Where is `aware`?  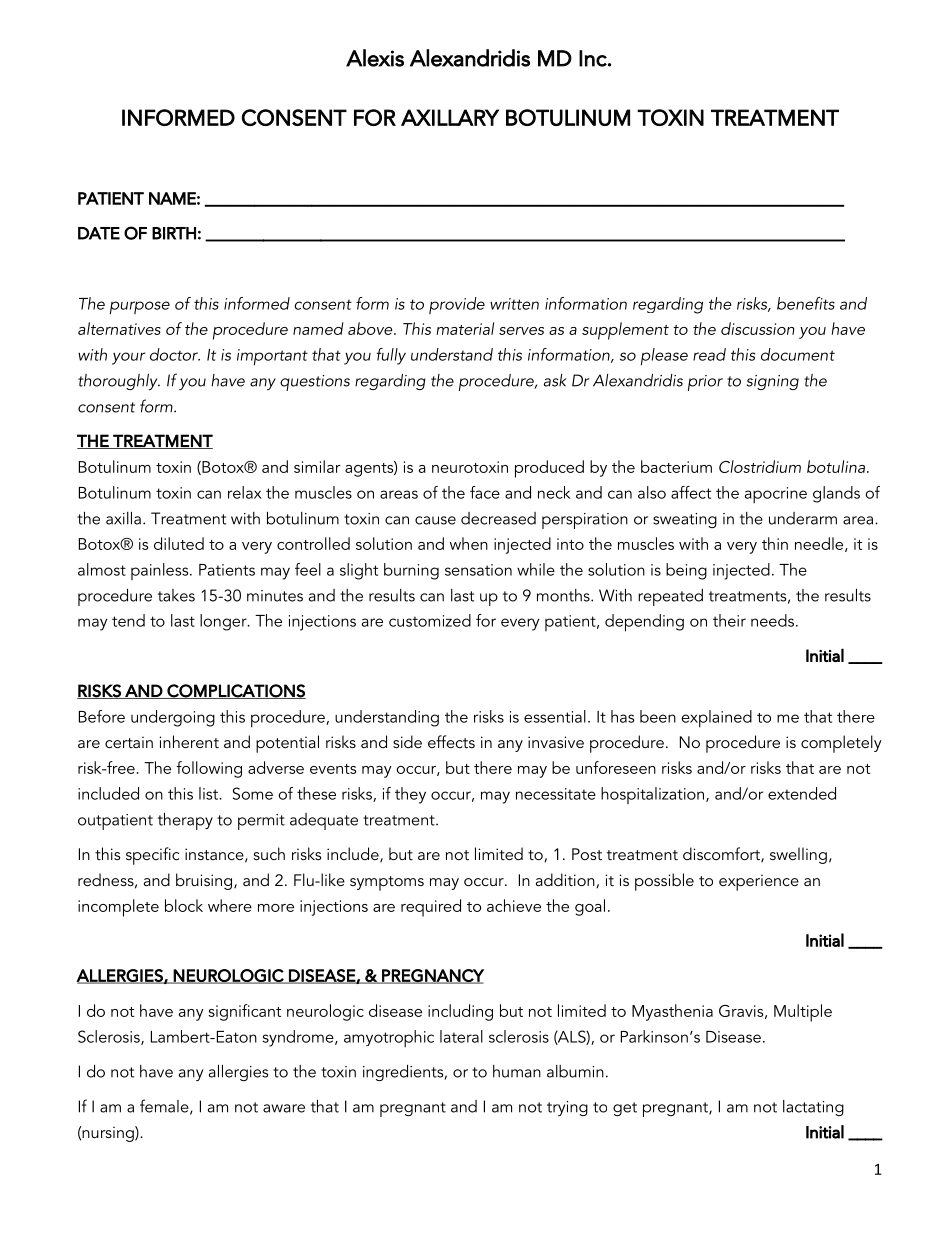
aware is located at coordinates (284, 1108).
